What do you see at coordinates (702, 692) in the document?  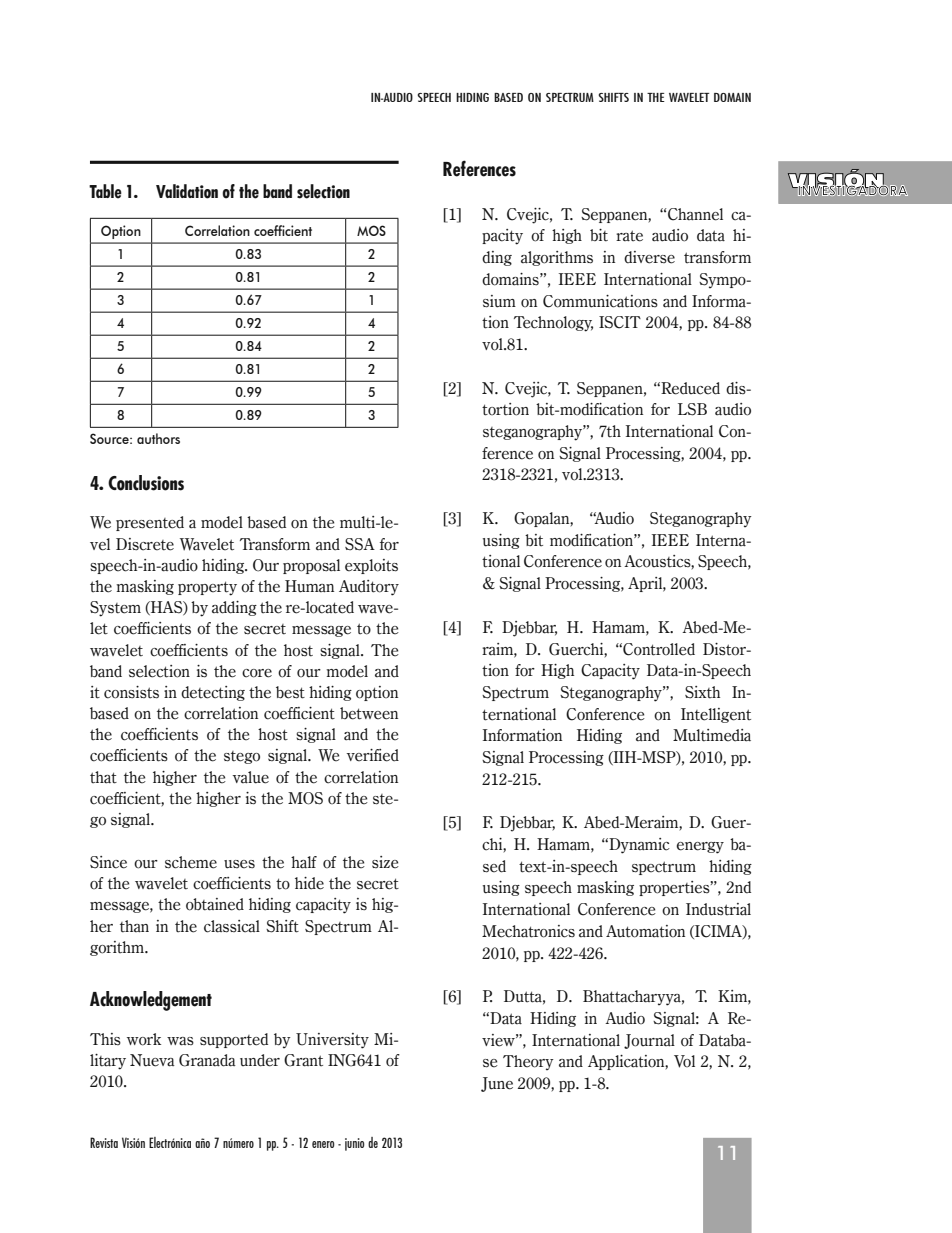 I see `Sixth` at bounding box center [702, 692].
